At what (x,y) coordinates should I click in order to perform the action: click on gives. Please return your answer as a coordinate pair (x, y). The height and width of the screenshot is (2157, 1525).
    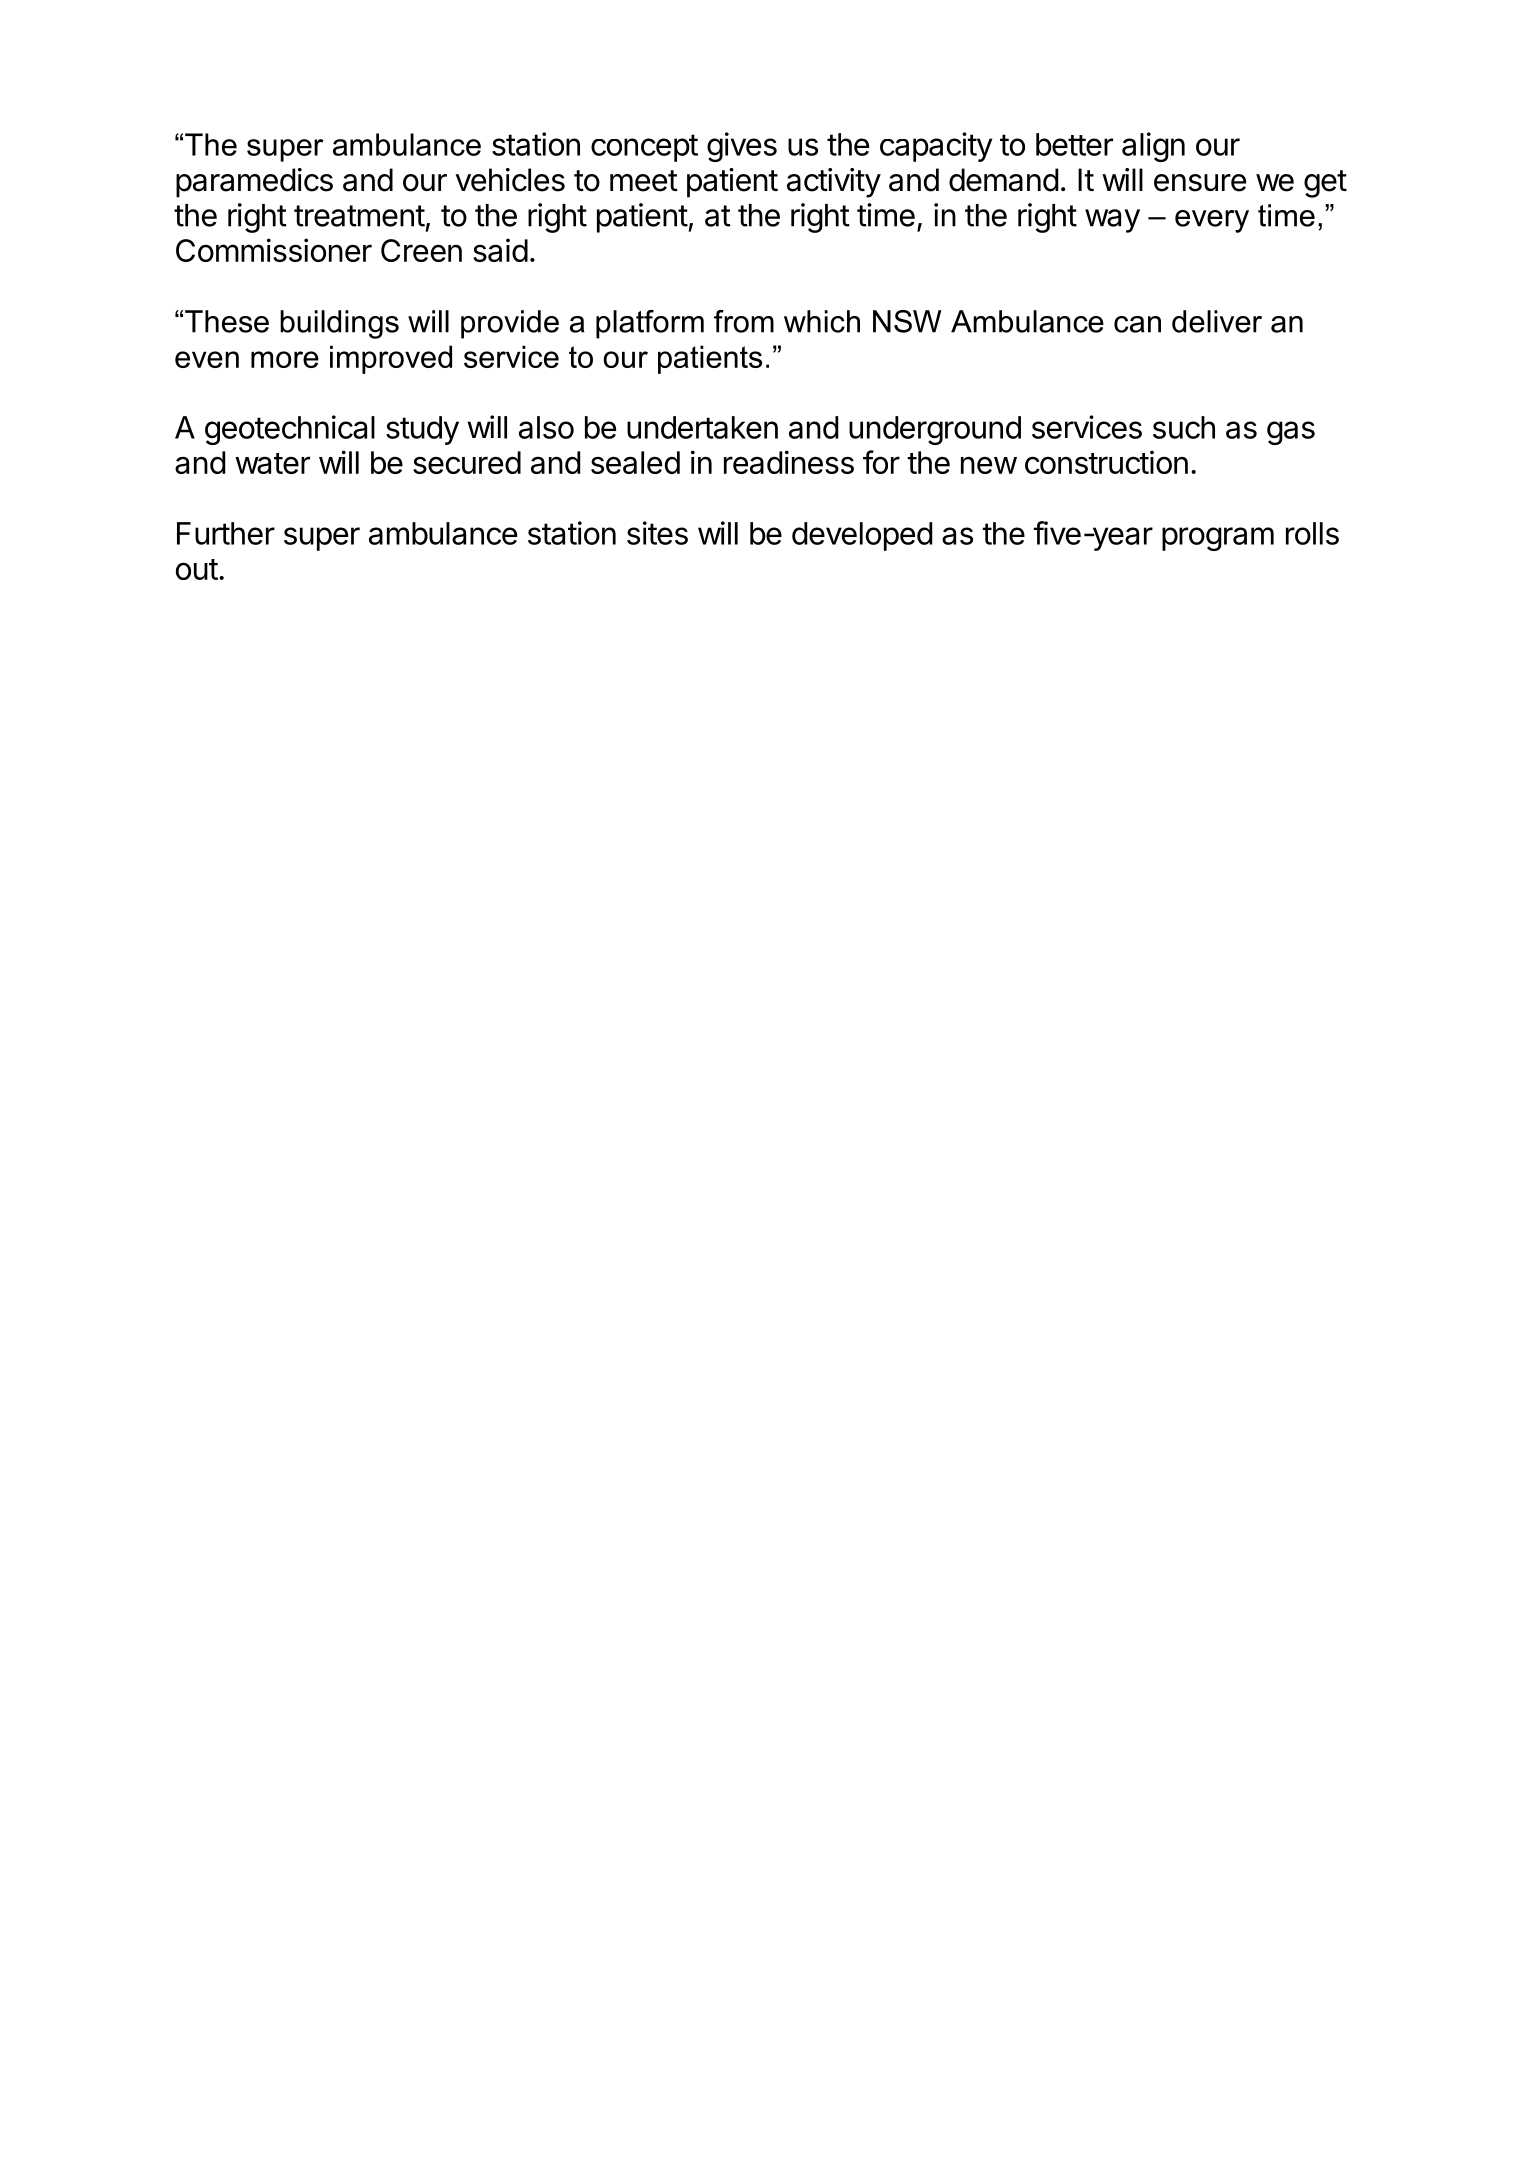
    Looking at the image, I should click on (742, 147).
